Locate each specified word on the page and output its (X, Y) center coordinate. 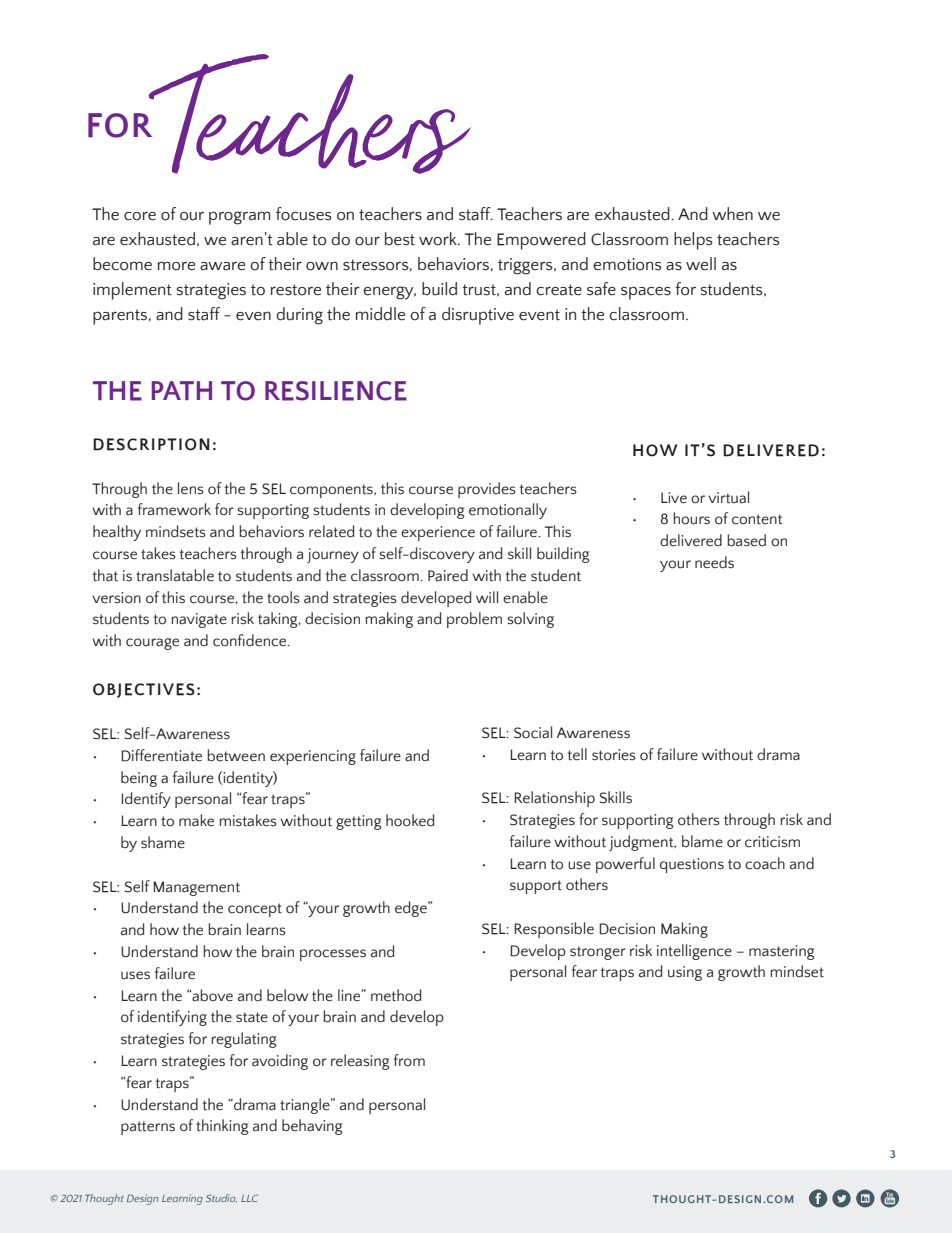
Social (533, 732)
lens (191, 488)
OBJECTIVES (144, 690)
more (176, 266)
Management (196, 888)
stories (614, 755)
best (400, 239)
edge (412, 909)
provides (487, 490)
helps (693, 241)
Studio (221, 1198)
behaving (312, 1127)
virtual (728, 497)
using (685, 973)
